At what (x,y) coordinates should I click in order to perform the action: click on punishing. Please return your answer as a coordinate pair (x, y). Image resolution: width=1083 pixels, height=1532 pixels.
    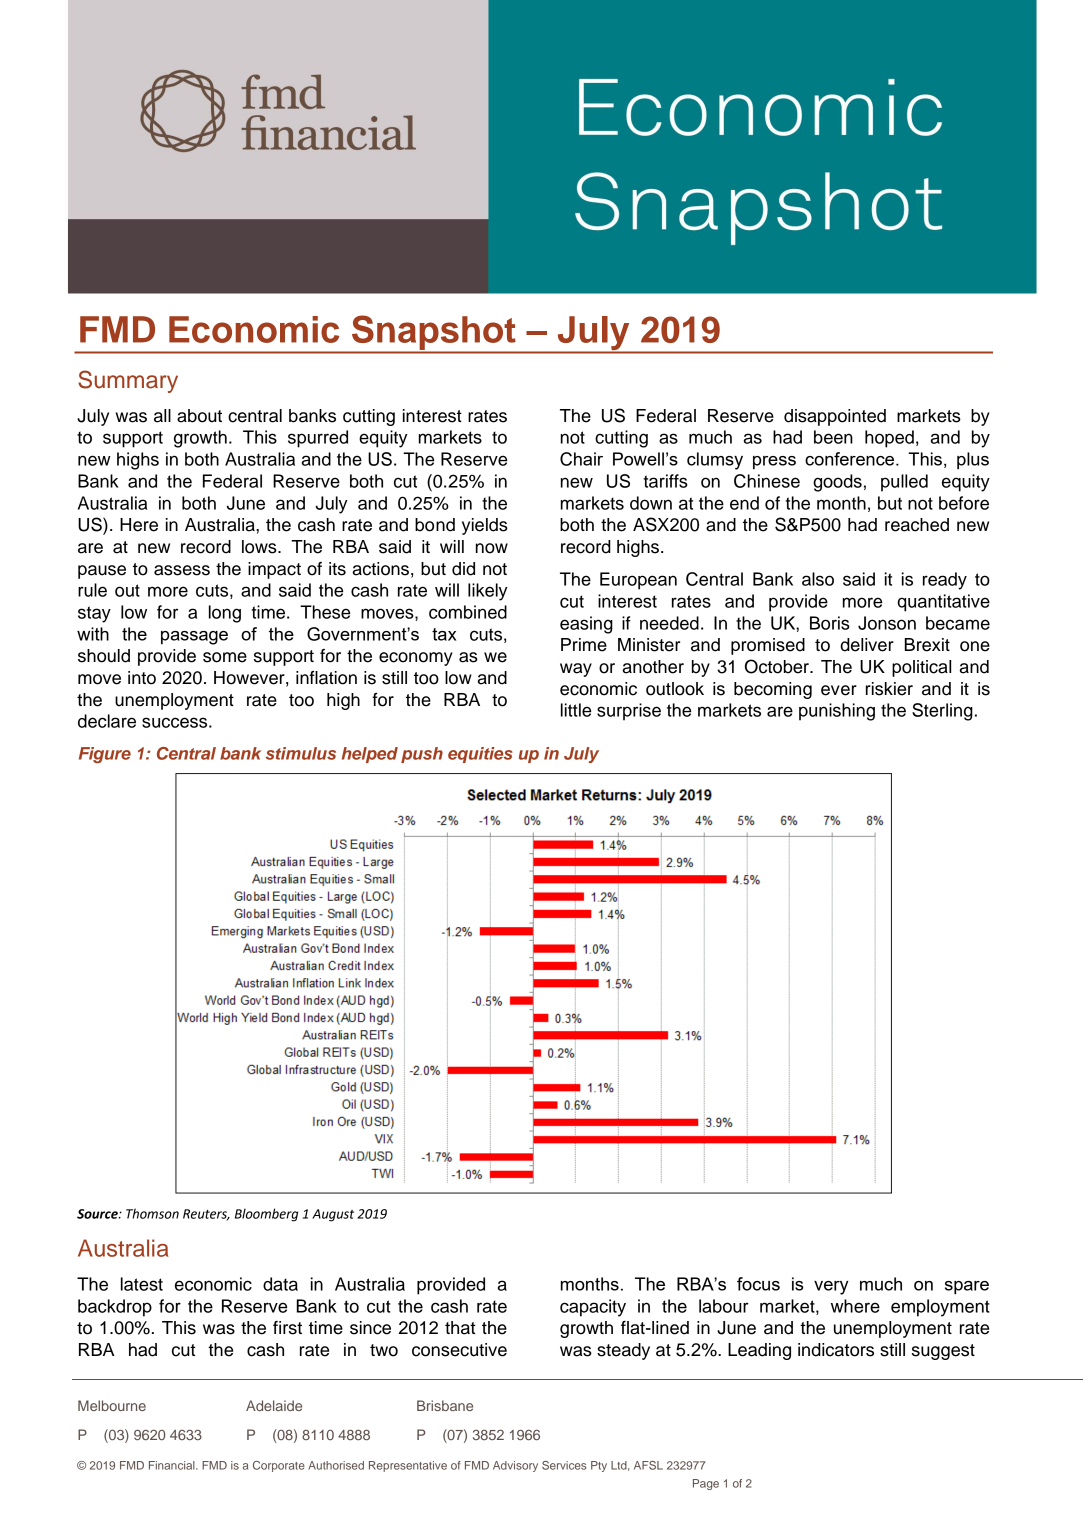
    Looking at the image, I should click on (837, 712).
